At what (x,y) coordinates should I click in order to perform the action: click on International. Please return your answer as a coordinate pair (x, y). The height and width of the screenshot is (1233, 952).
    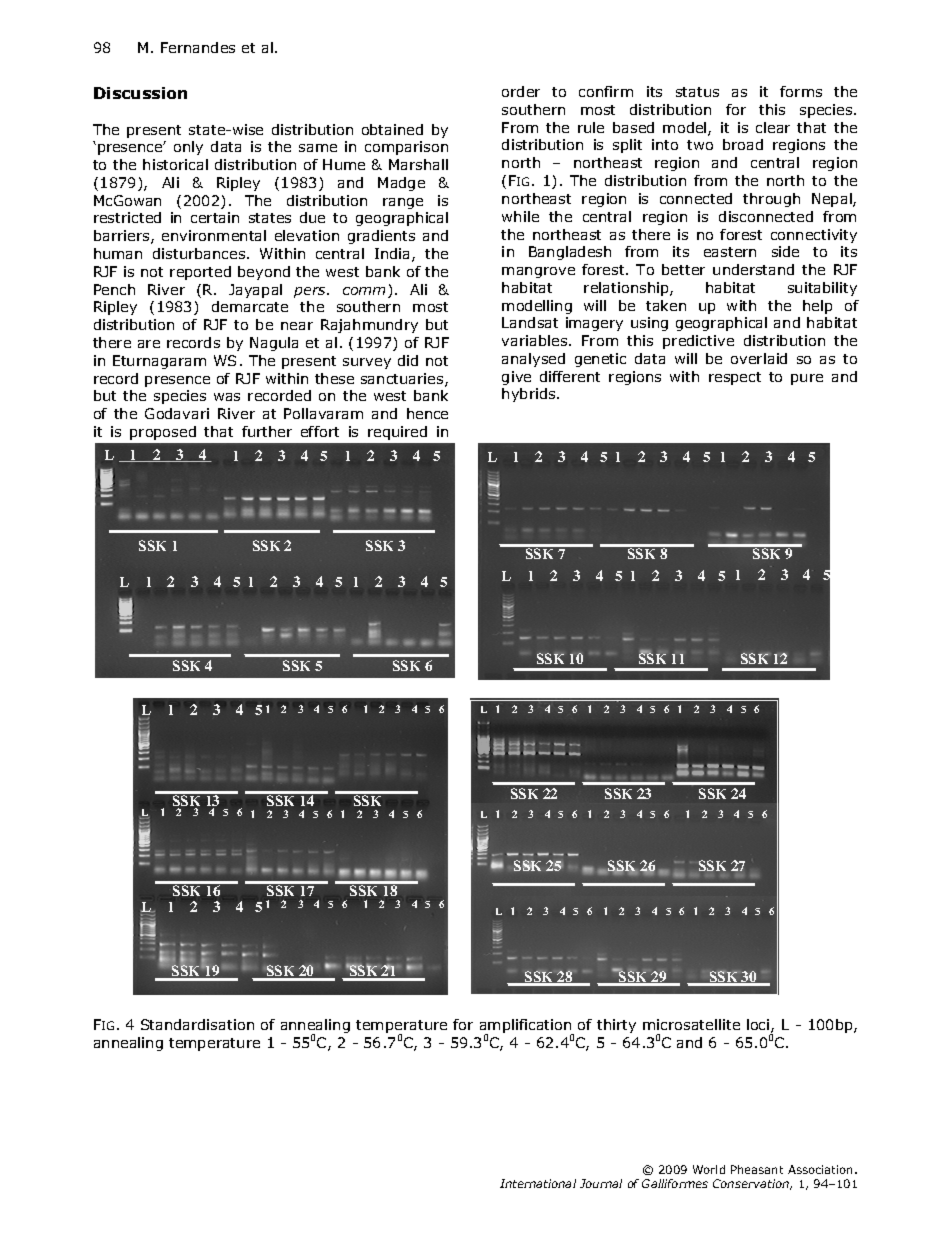
    Looking at the image, I should click on (538, 1183).
